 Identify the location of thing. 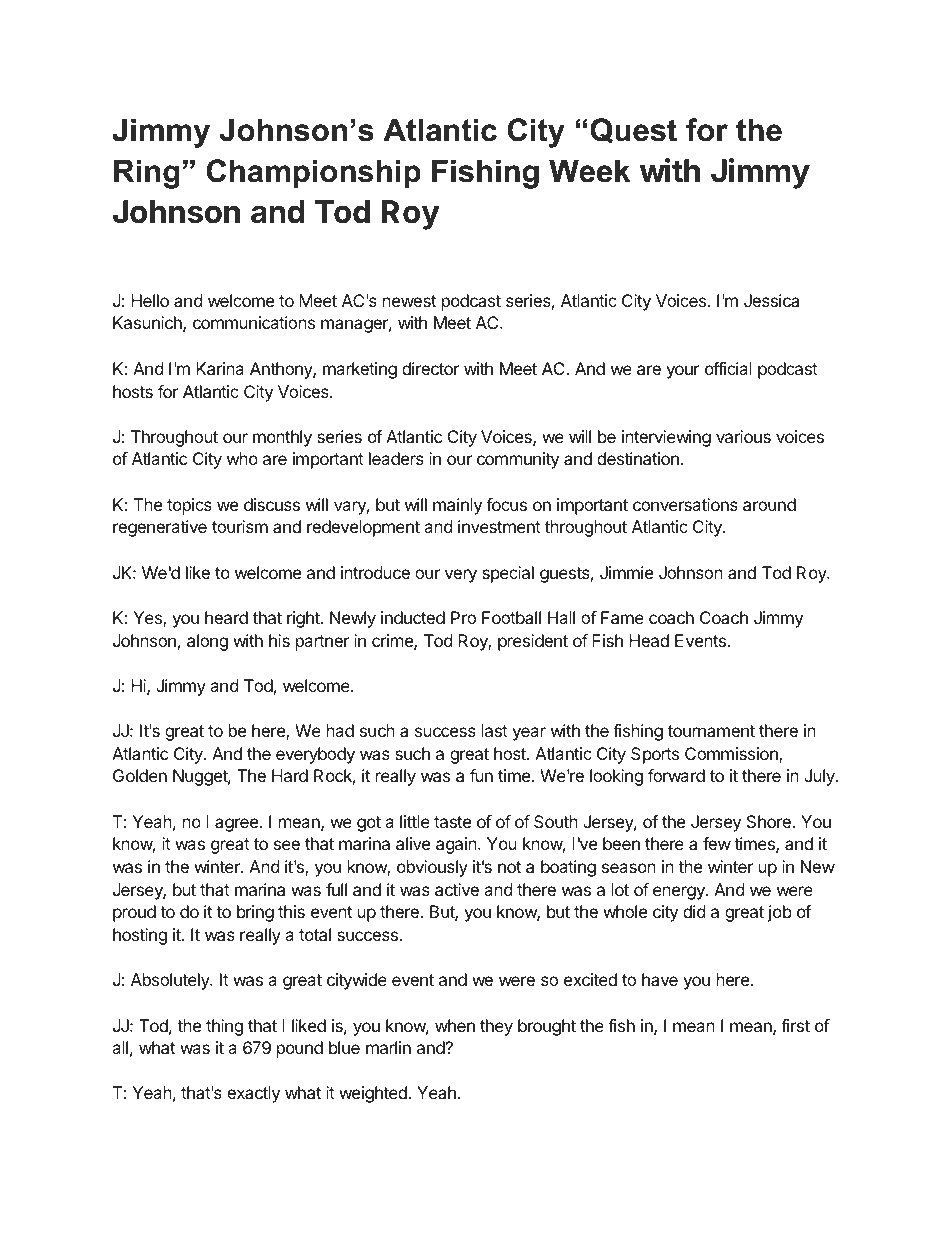
(224, 1027).
